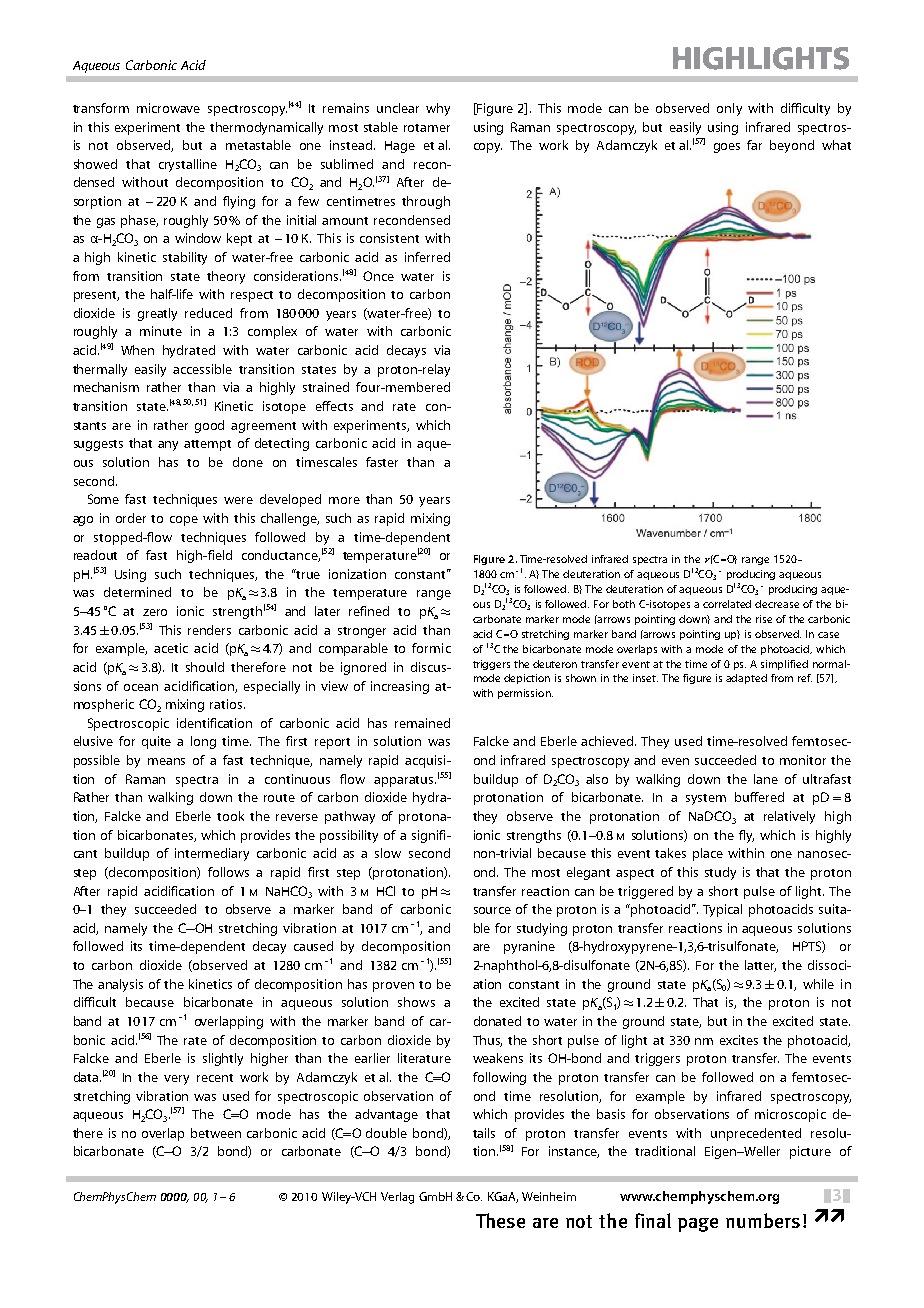 The height and width of the image is (1308, 924). Describe the element at coordinates (722, 910) in the image. I see `Typical` at that location.
